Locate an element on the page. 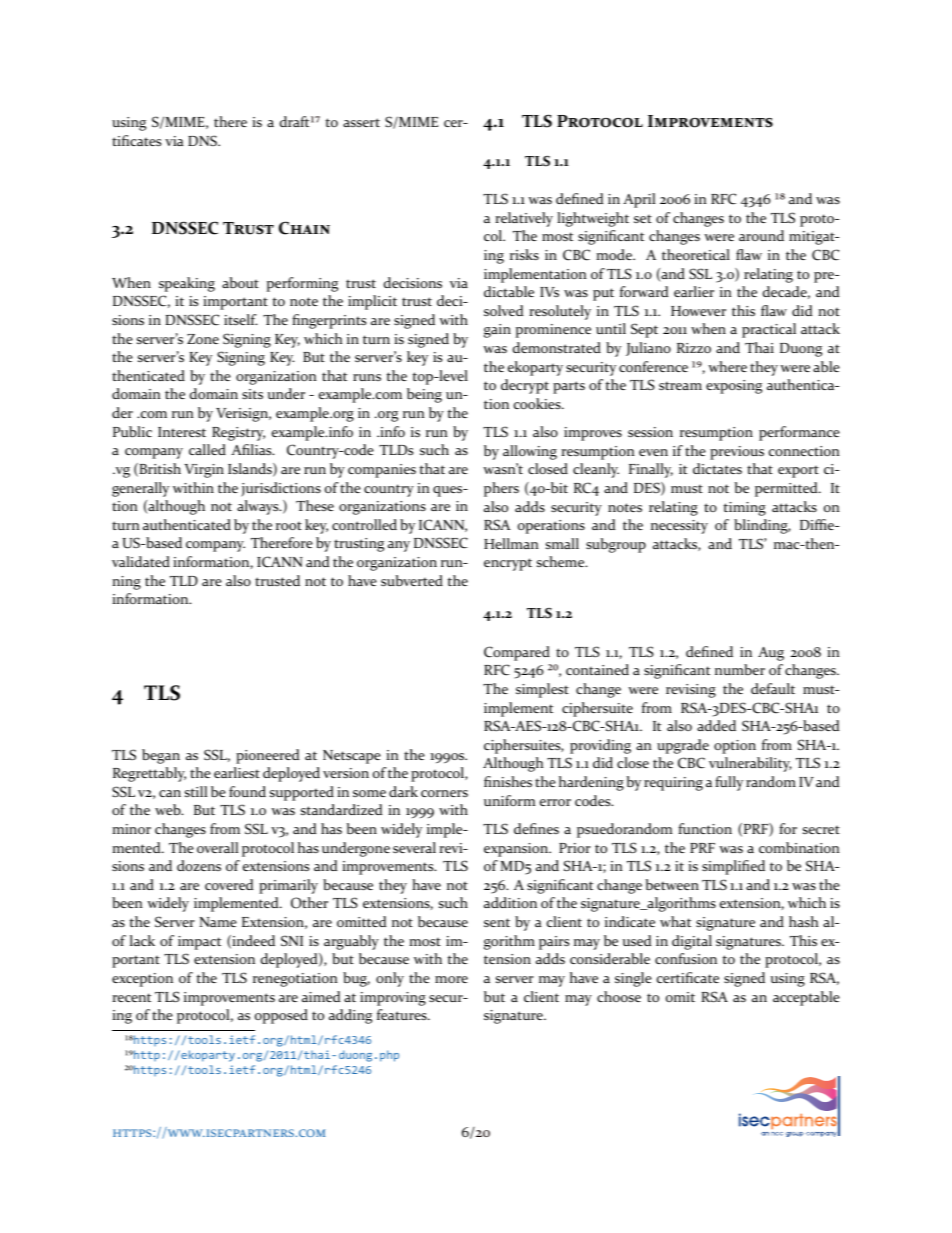  relatively is located at coordinates (524, 219).
